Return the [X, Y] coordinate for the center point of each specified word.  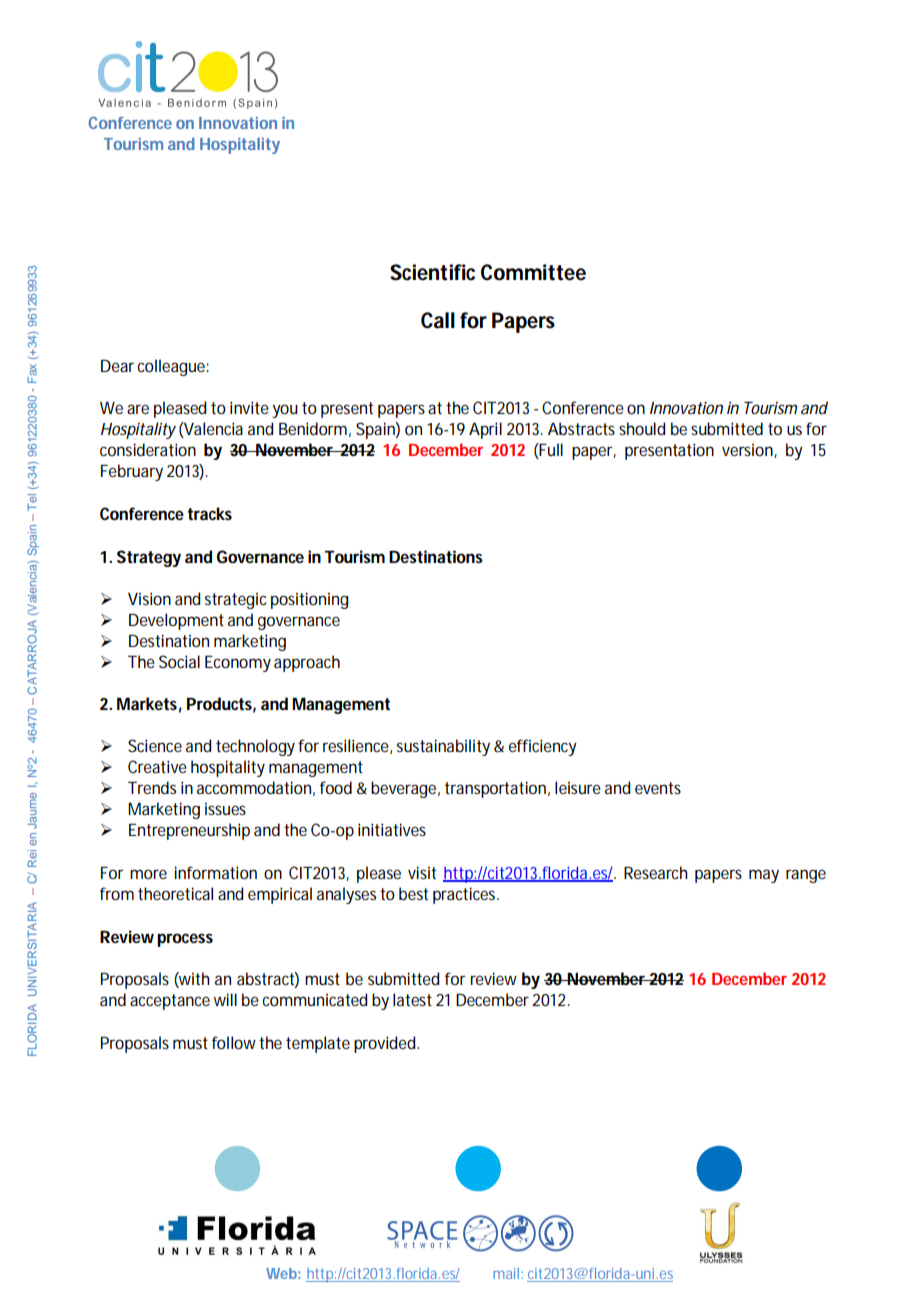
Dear [117, 366]
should [642, 428]
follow [236, 1042]
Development [176, 621]
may [764, 876]
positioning [309, 600]
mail [506, 1273]
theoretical [175, 893]
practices [466, 895]
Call [438, 320]
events [658, 788]
